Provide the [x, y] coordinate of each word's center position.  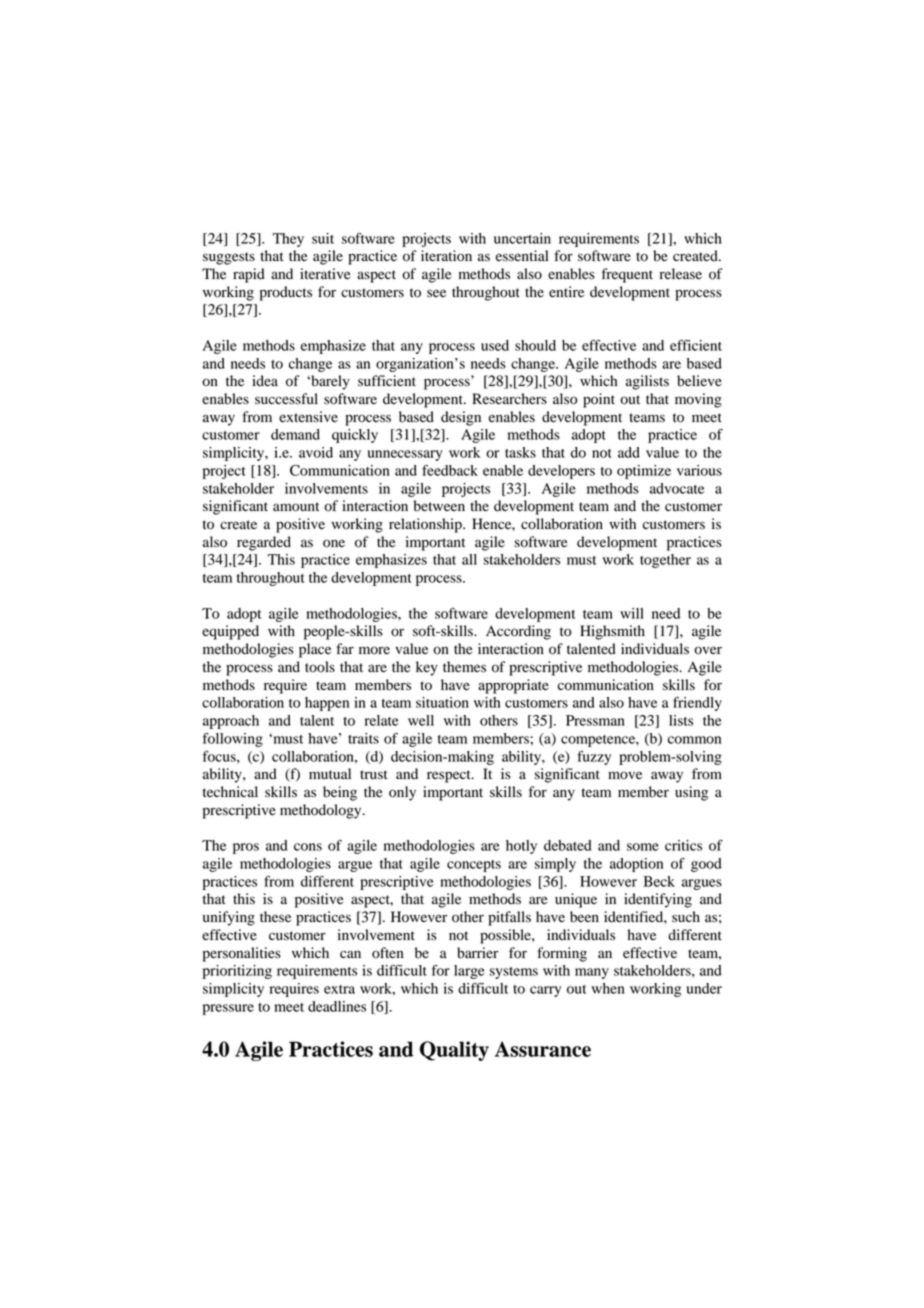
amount [296, 507]
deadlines [337, 1006]
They [288, 240]
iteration [446, 256]
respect [450, 776]
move [625, 775]
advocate [677, 488]
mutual [330, 773]
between [439, 506]
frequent [627, 275]
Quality [454, 1051]
